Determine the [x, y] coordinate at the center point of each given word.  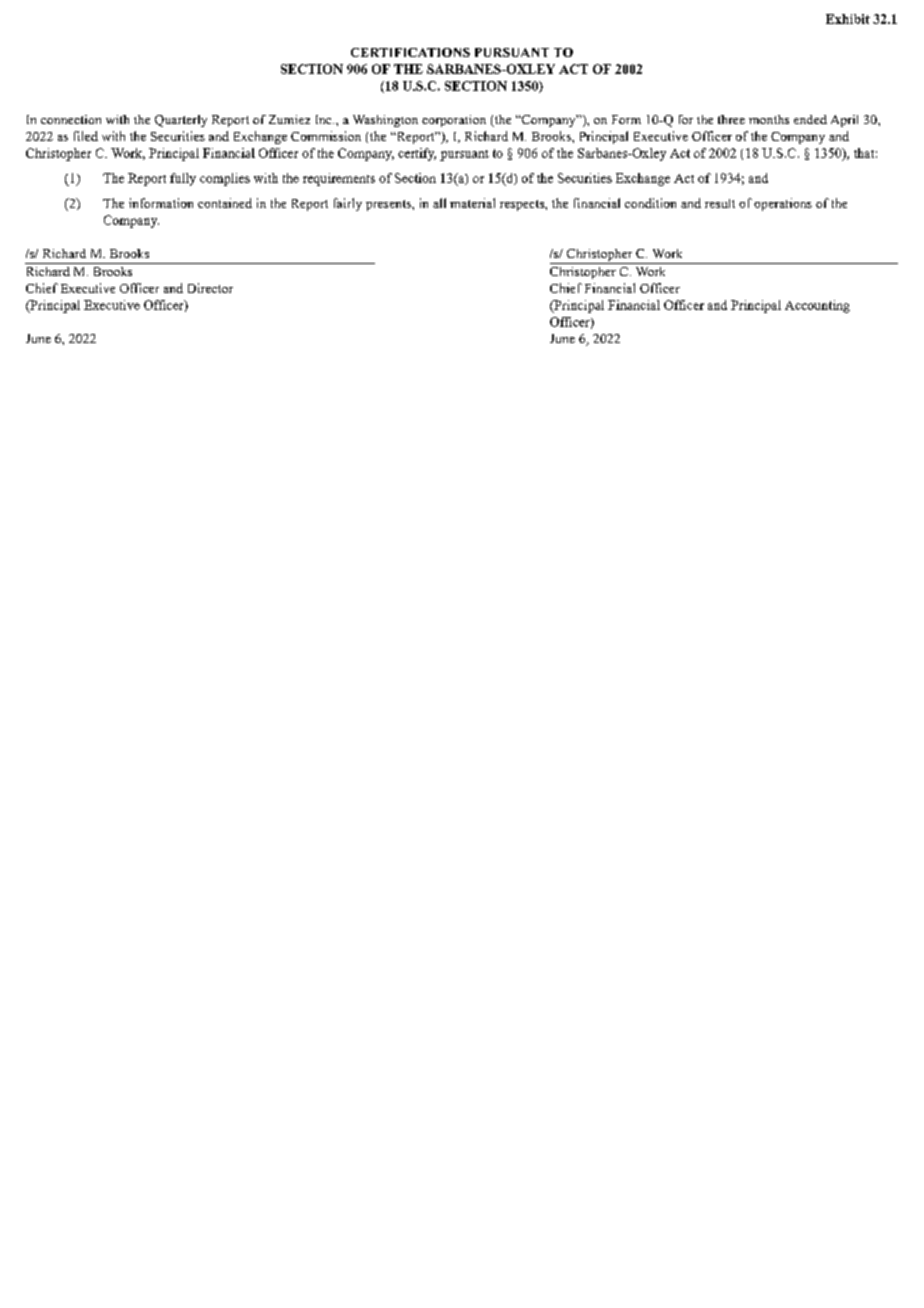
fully [183, 179]
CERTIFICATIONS [410, 52]
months [769, 119]
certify [417, 154]
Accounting [817, 306]
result [720, 203]
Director [210, 288]
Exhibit [848, 19]
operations [783, 204]
